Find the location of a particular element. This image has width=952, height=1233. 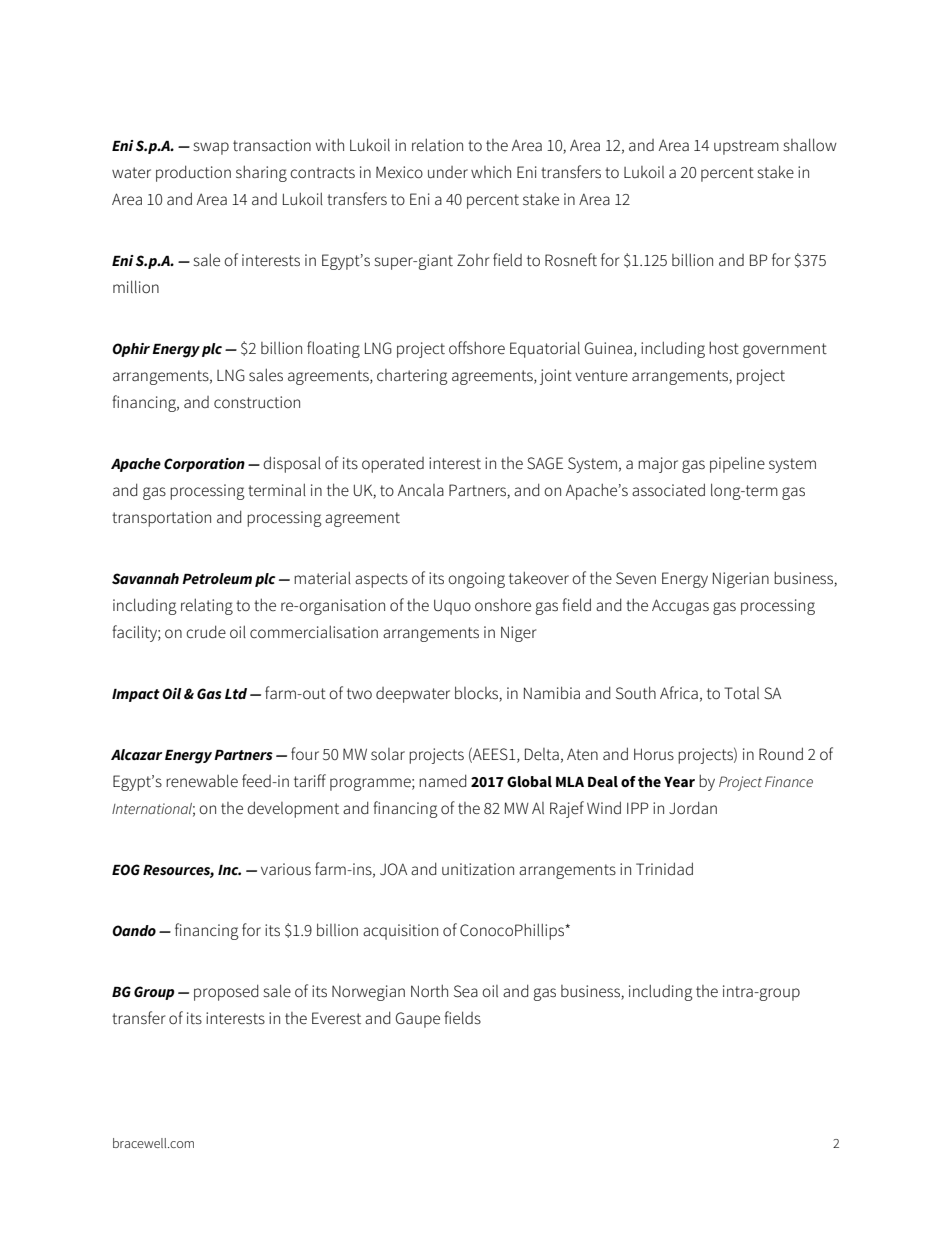

operated is located at coordinates (393, 465).
